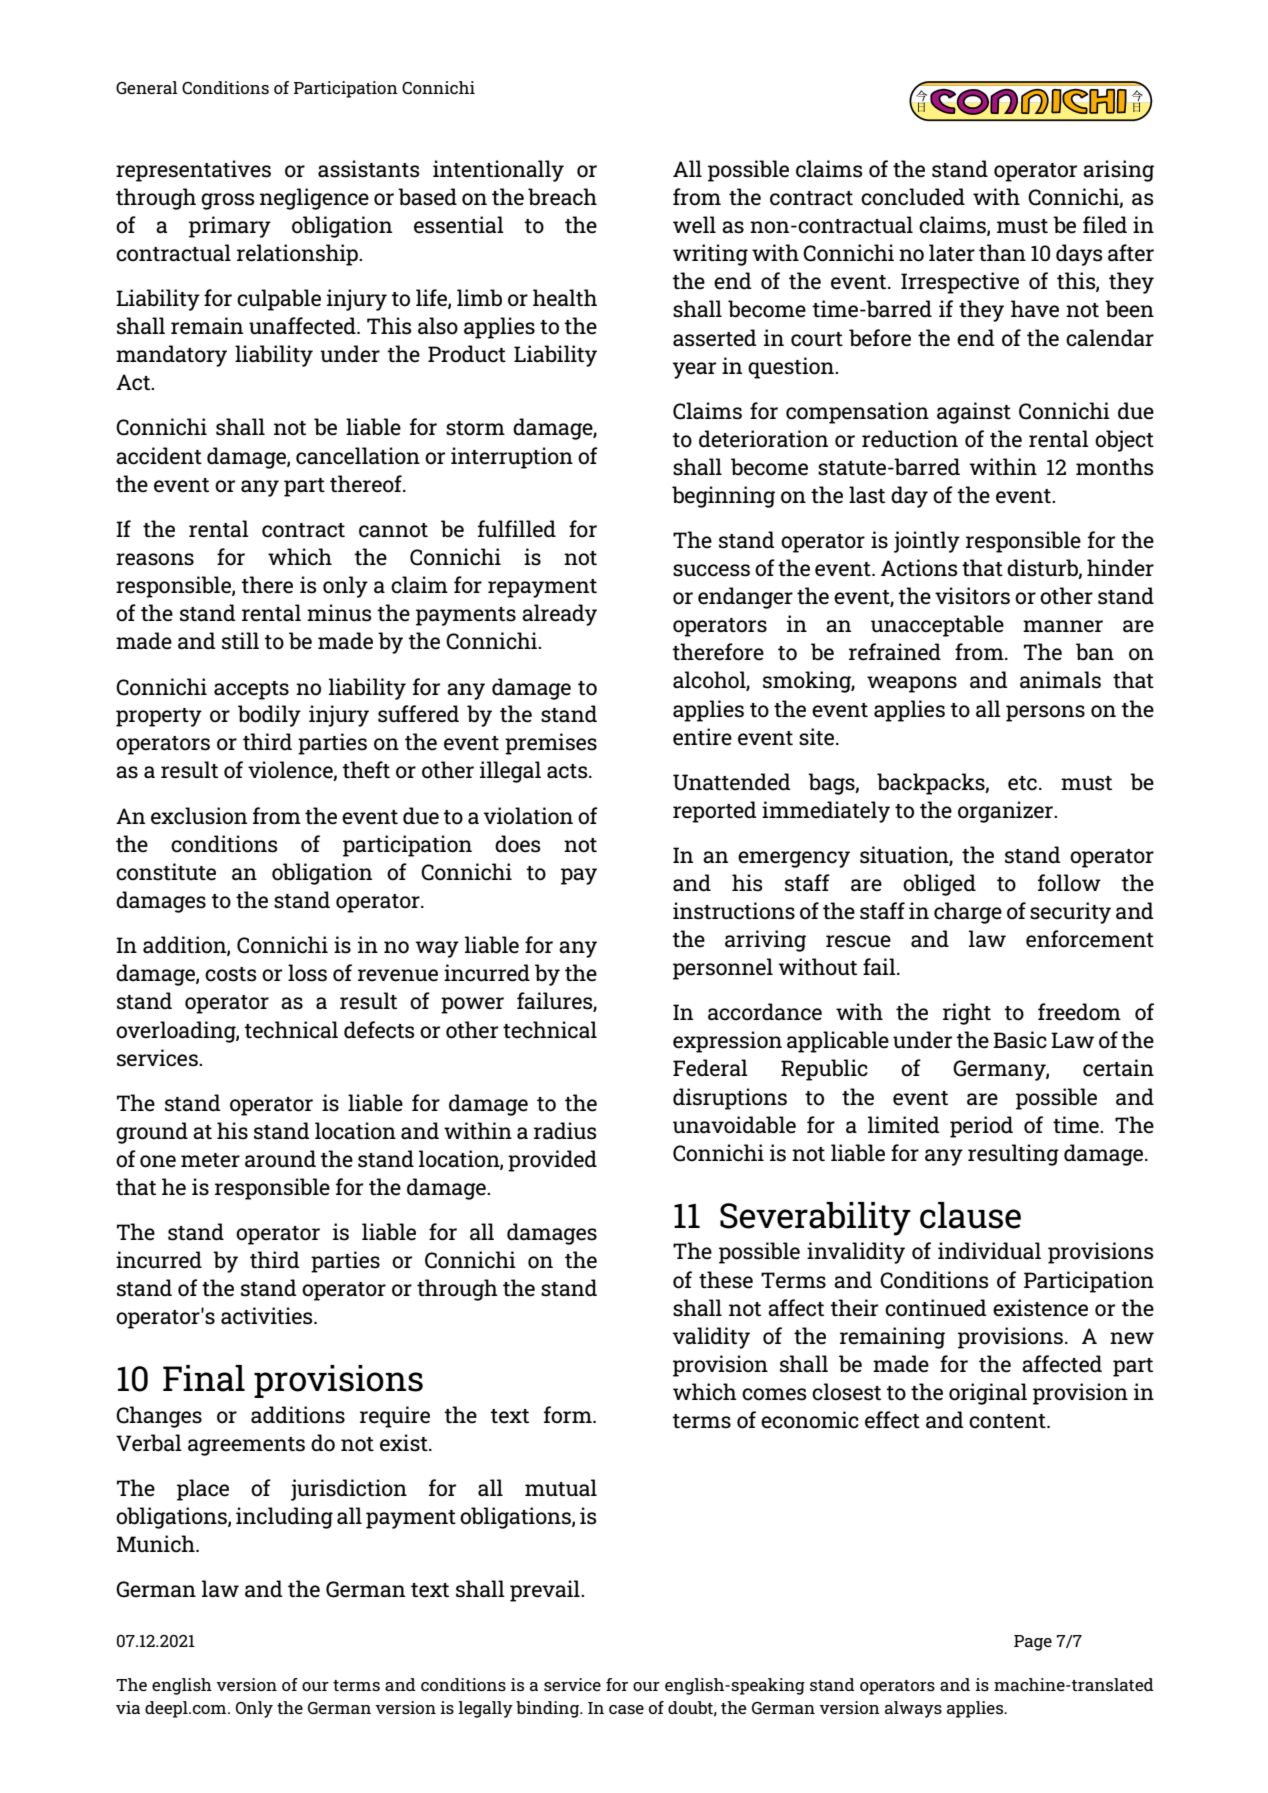 This image has height=1793, width=1268. Describe the element at coordinates (280, 1159) in the image. I see `around` at that location.
